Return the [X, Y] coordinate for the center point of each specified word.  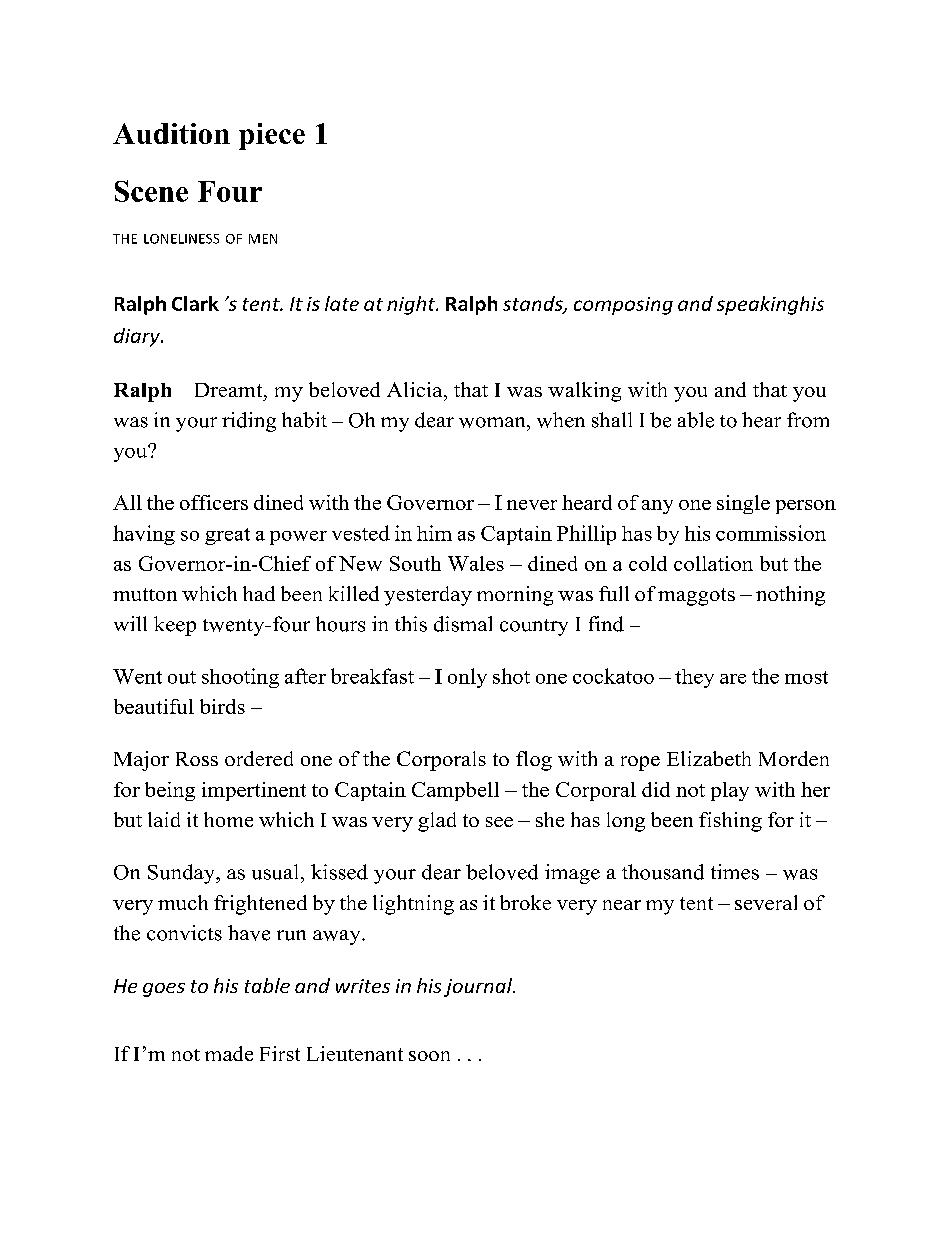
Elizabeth [709, 758]
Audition [171, 133]
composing [623, 306]
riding [249, 422]
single [743, 504]
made [229, 1053]
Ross [197, 759]
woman [493, 422]
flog [534, 761]
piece [272, 136]
